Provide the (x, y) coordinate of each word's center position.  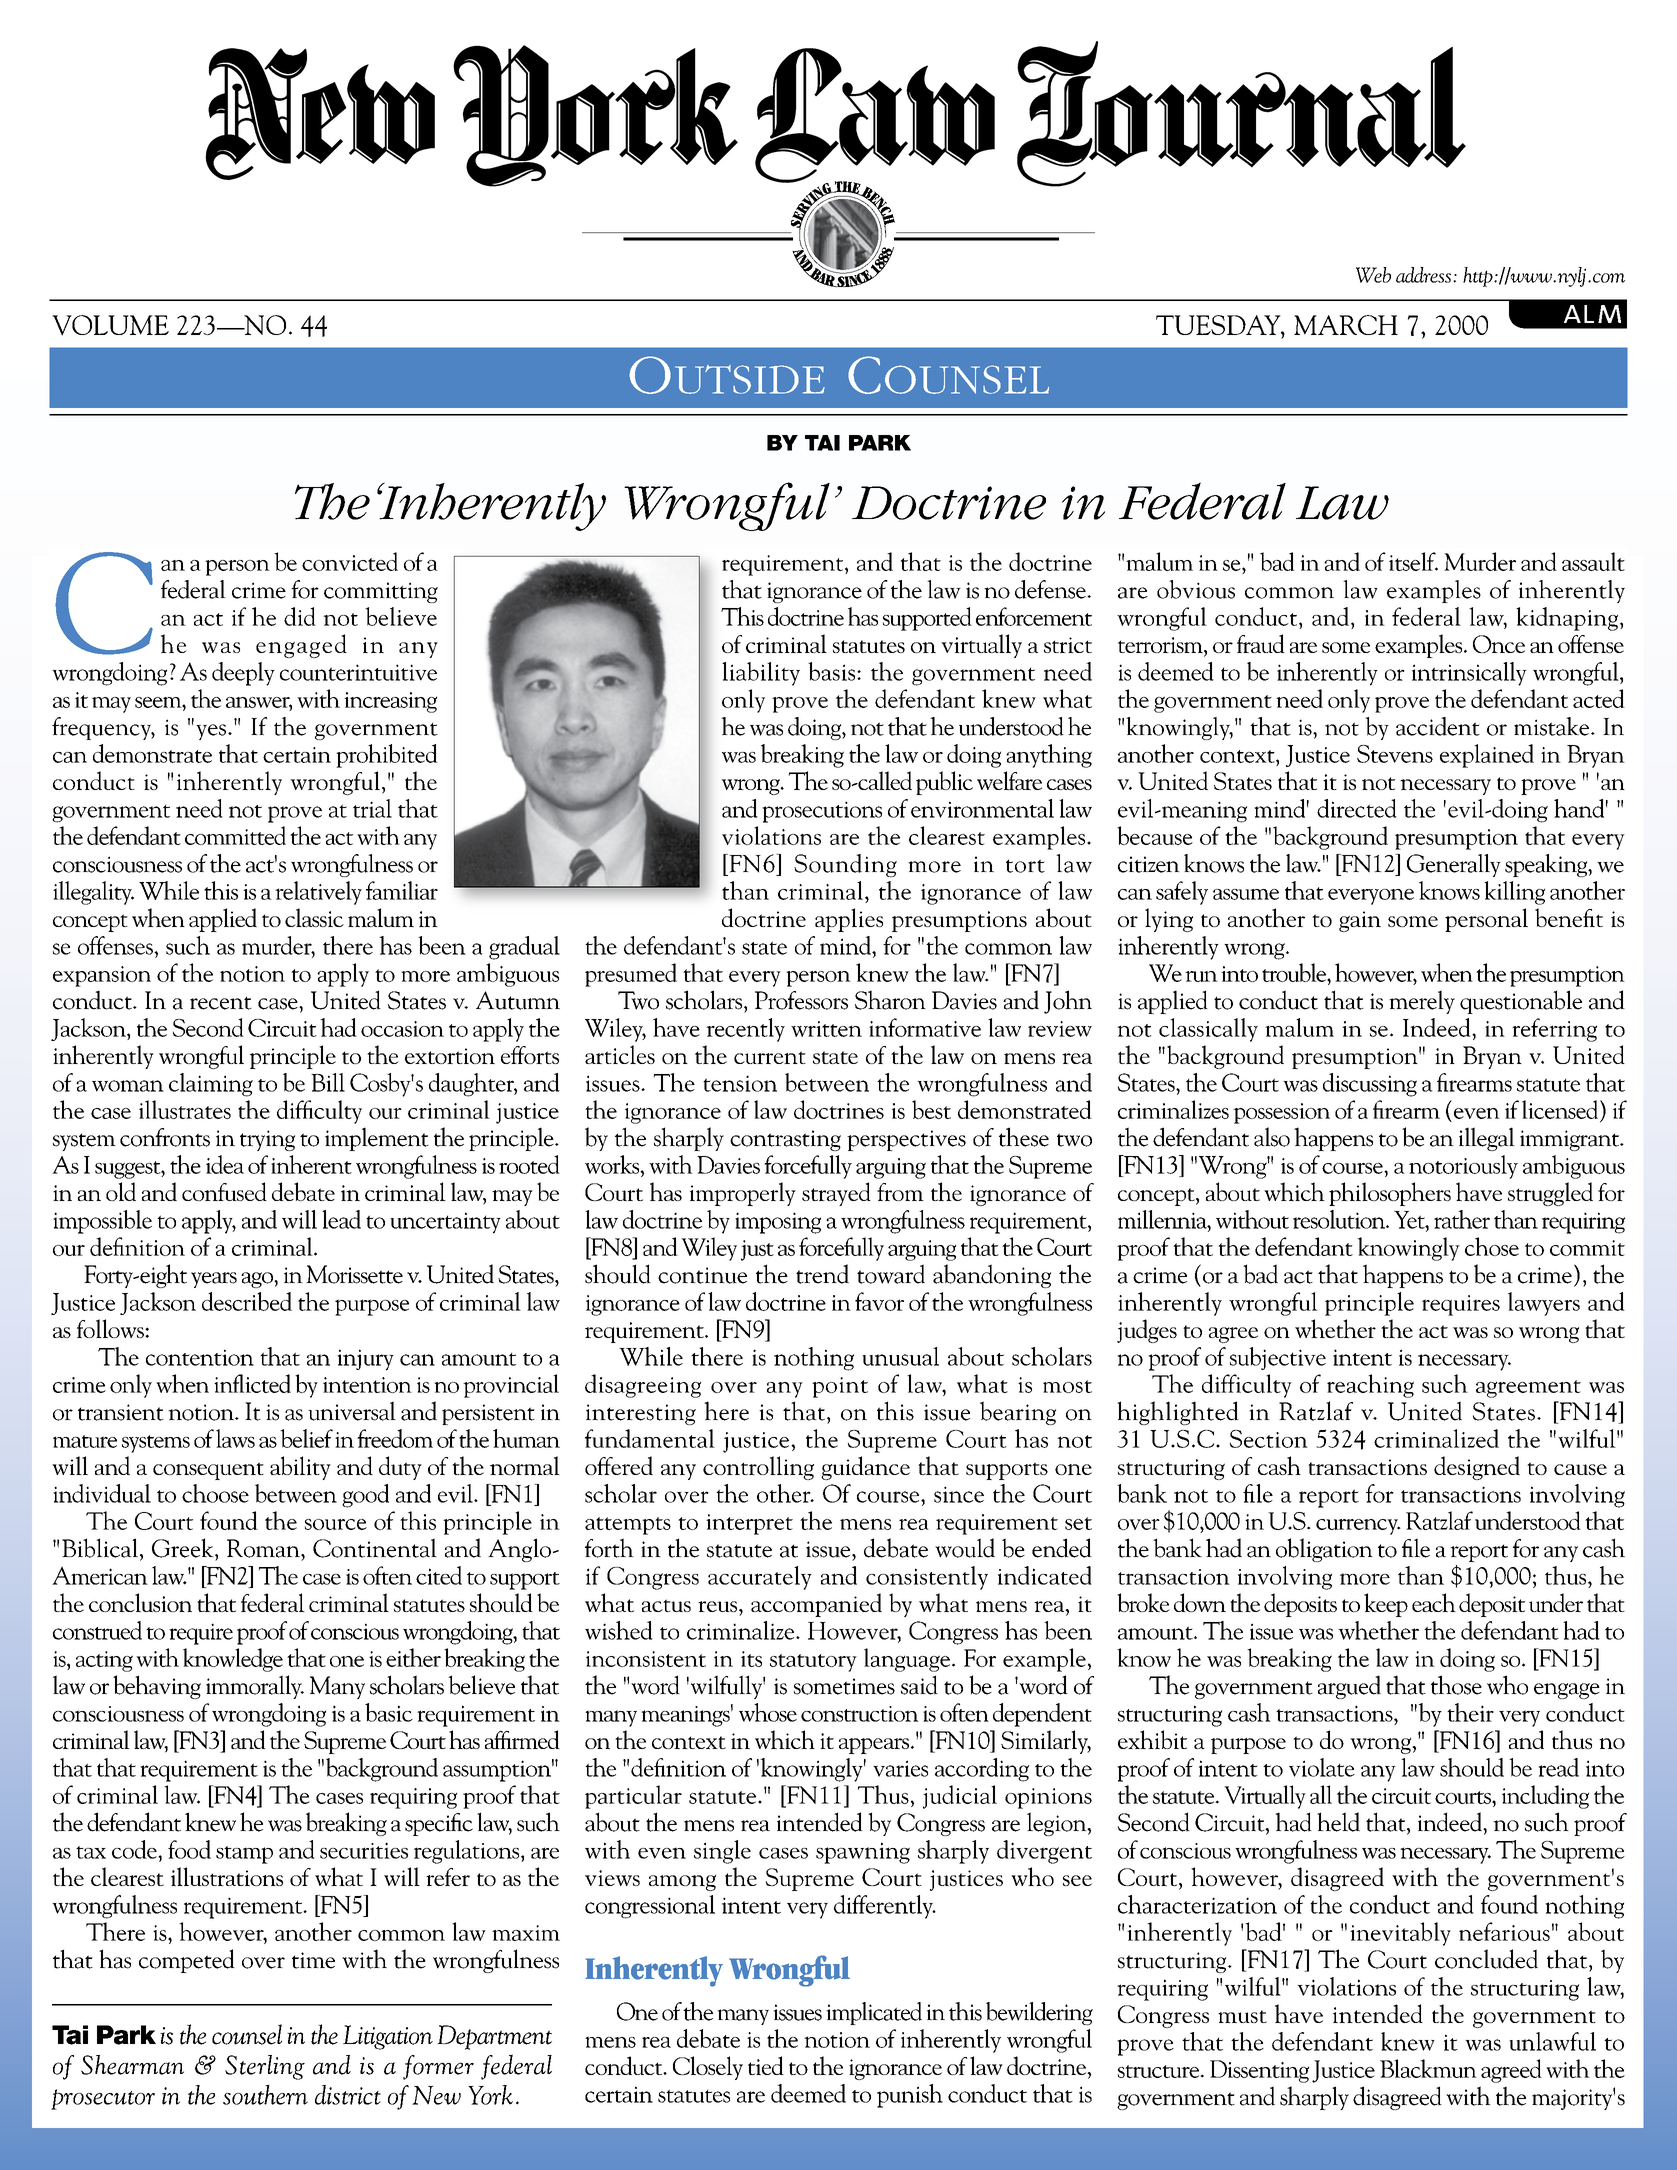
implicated (874, 2013)
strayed (836, 1194)
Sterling (265, 2067)
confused (224, 1191)
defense (1051, 589)
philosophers (1390, 1194)
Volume (110, 325)
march (1346, 325)
